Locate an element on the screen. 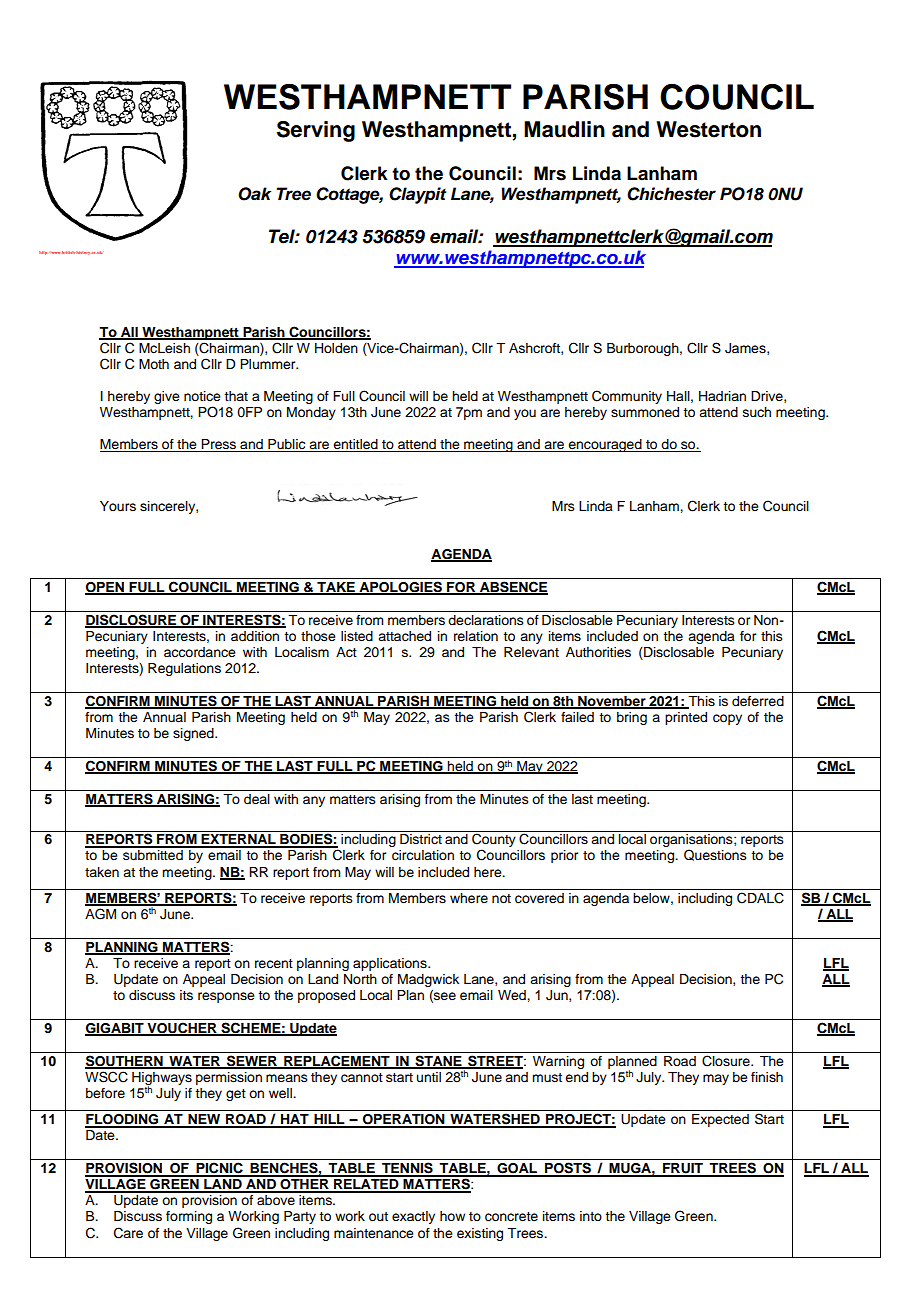  how is located at coordinates (452, 1216).
